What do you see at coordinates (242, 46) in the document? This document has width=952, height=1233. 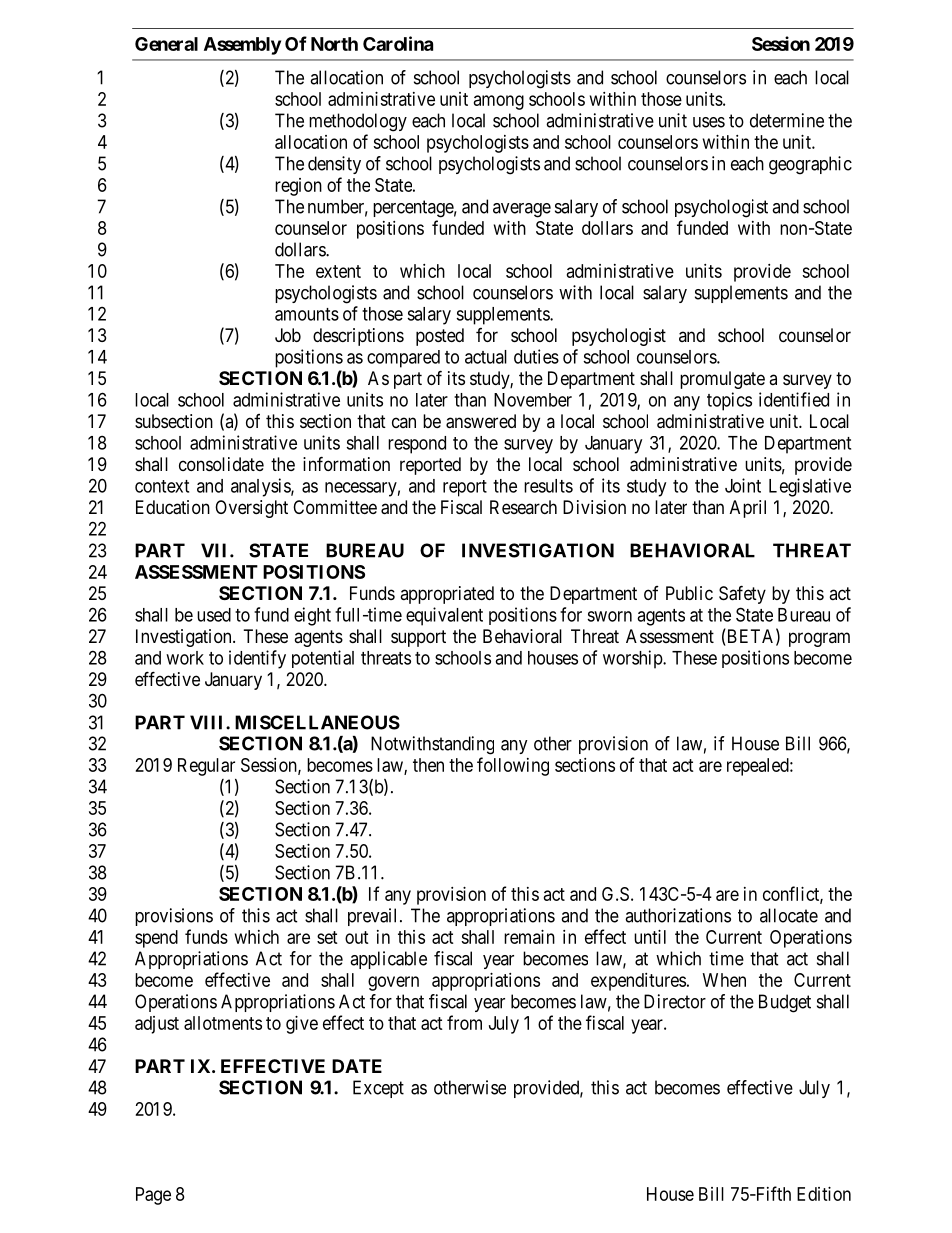 I see `Assembly` at bounding box center [242, 46].
